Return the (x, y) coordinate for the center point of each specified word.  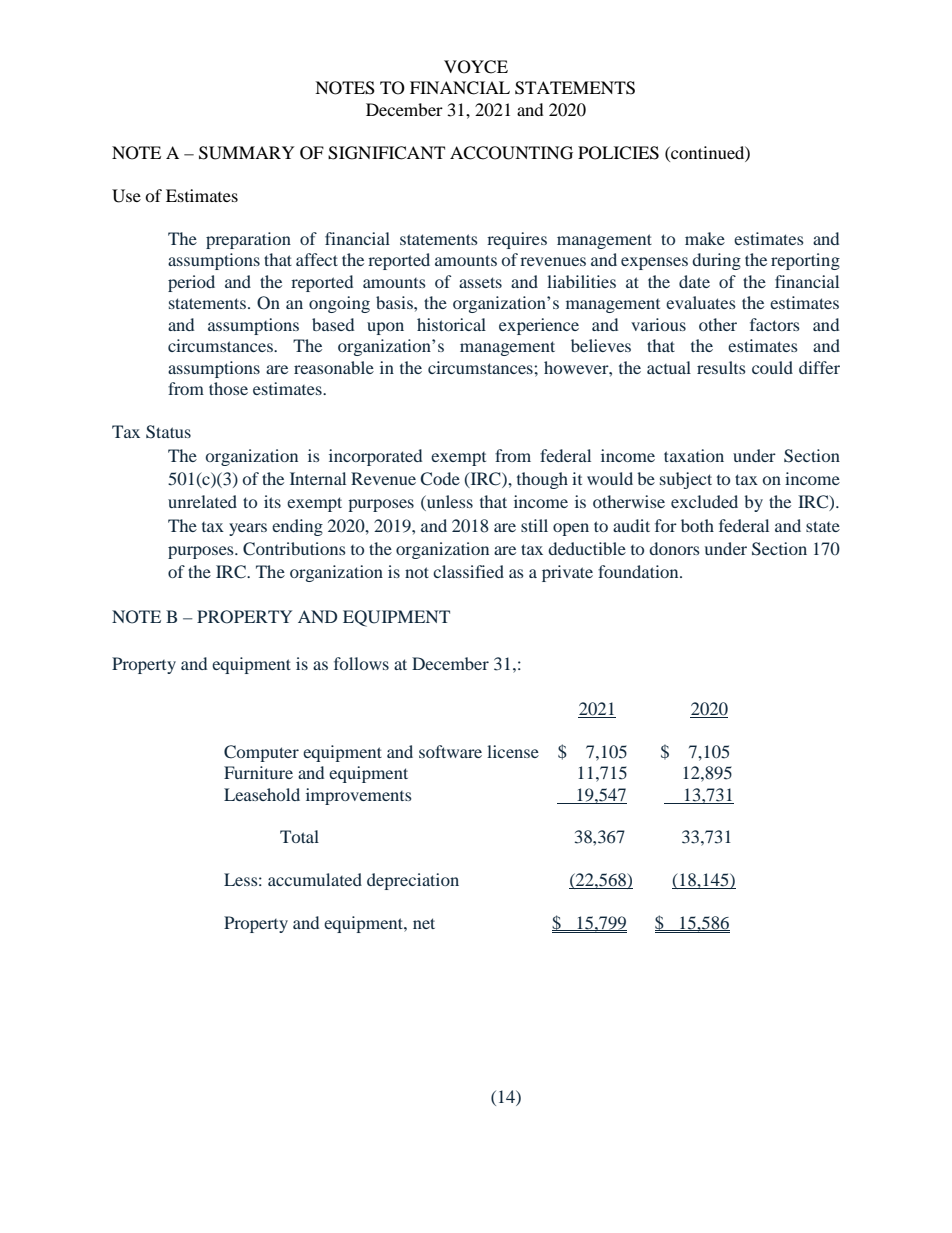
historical (451, 324)
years (248, 529)
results (721, 367)
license (513, 751)
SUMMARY (247, 153)
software (450, 751)
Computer (261, 753)
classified (468, 571)
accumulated (315, 879)
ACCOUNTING (511, 153)
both (697, 525)
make (705, 238)
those (228, 388)
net (424, 923)
